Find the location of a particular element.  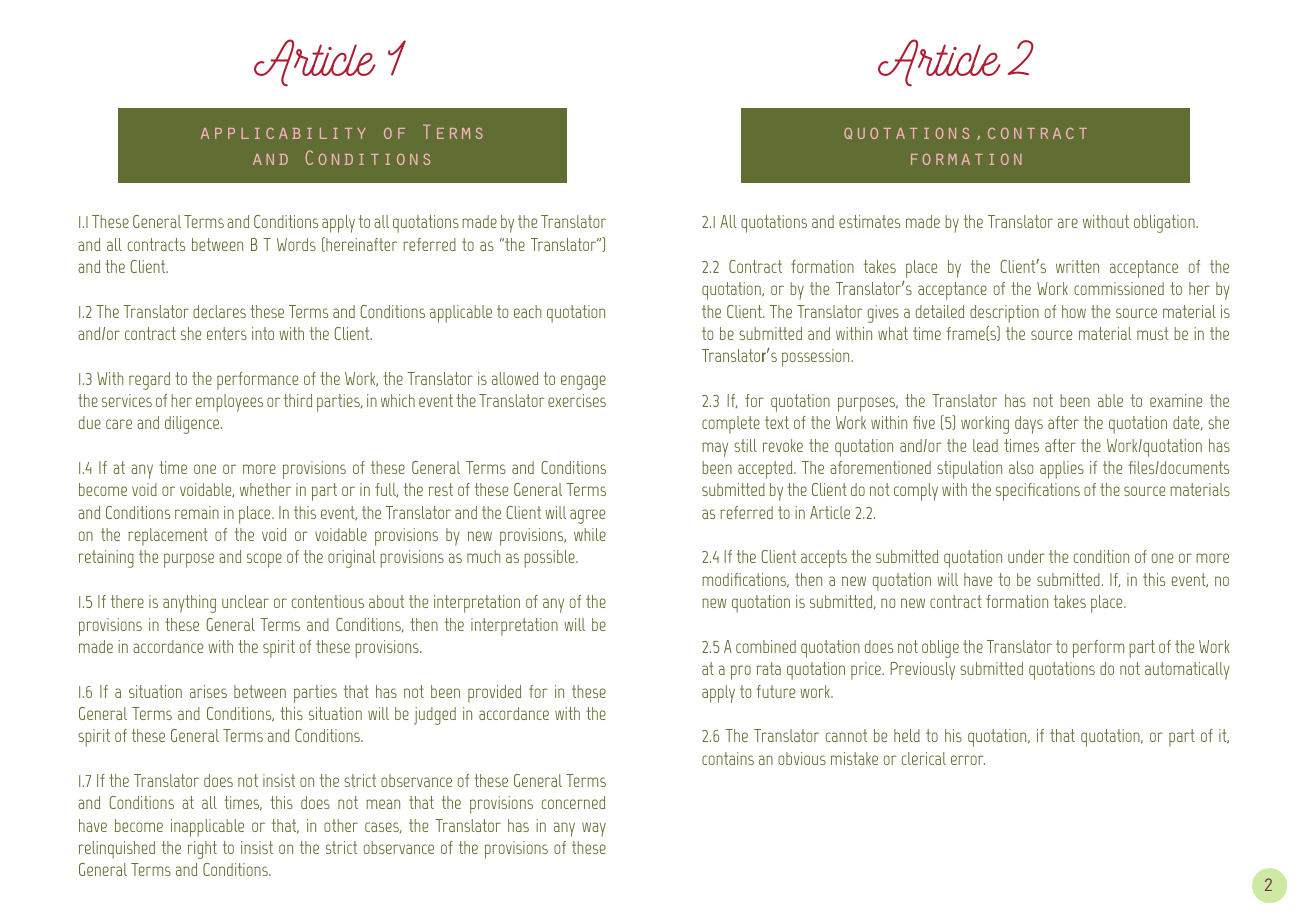

specifications is located at coordinates (1038, 492).
